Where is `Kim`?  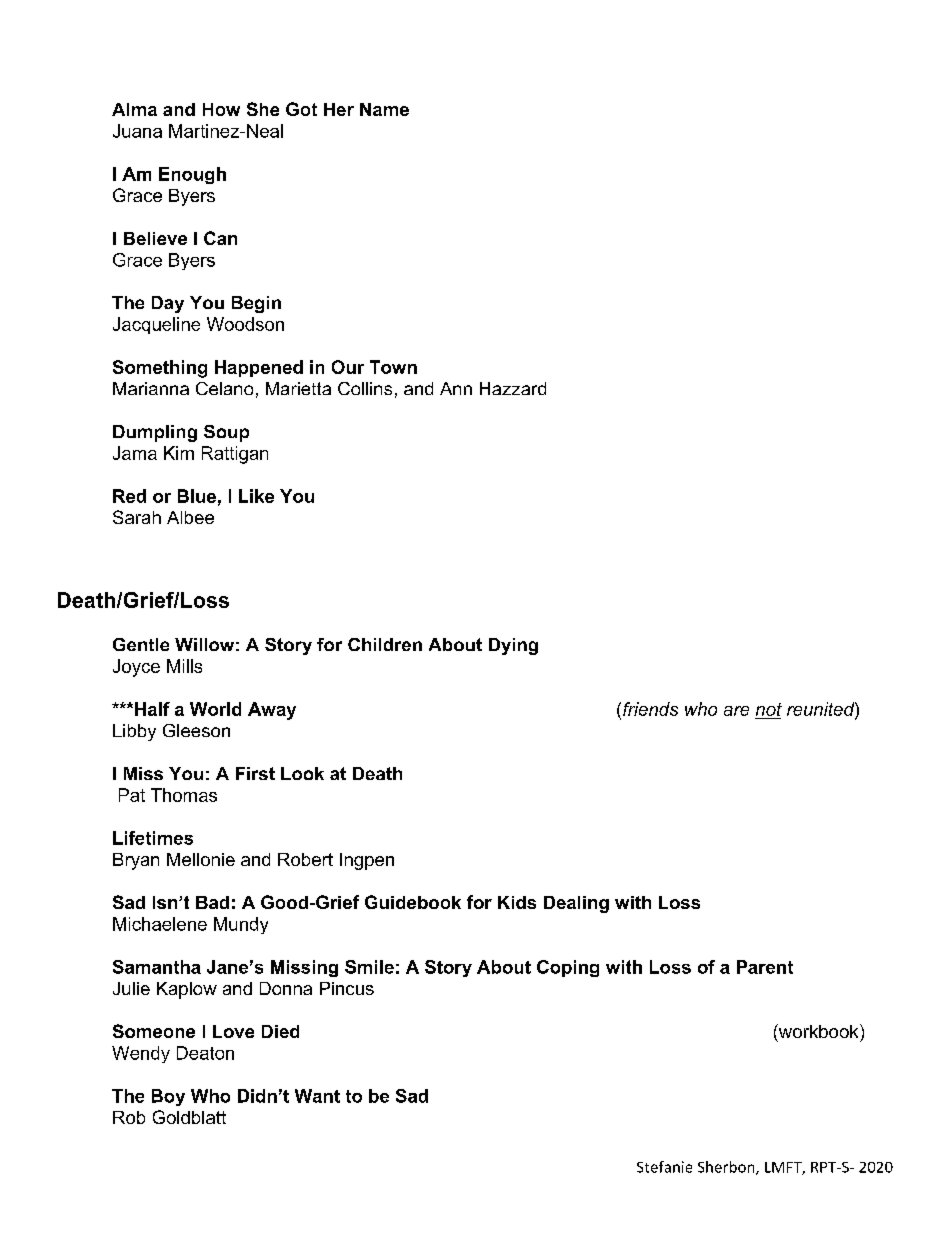 Kim is located at coordinates (179, 453).
